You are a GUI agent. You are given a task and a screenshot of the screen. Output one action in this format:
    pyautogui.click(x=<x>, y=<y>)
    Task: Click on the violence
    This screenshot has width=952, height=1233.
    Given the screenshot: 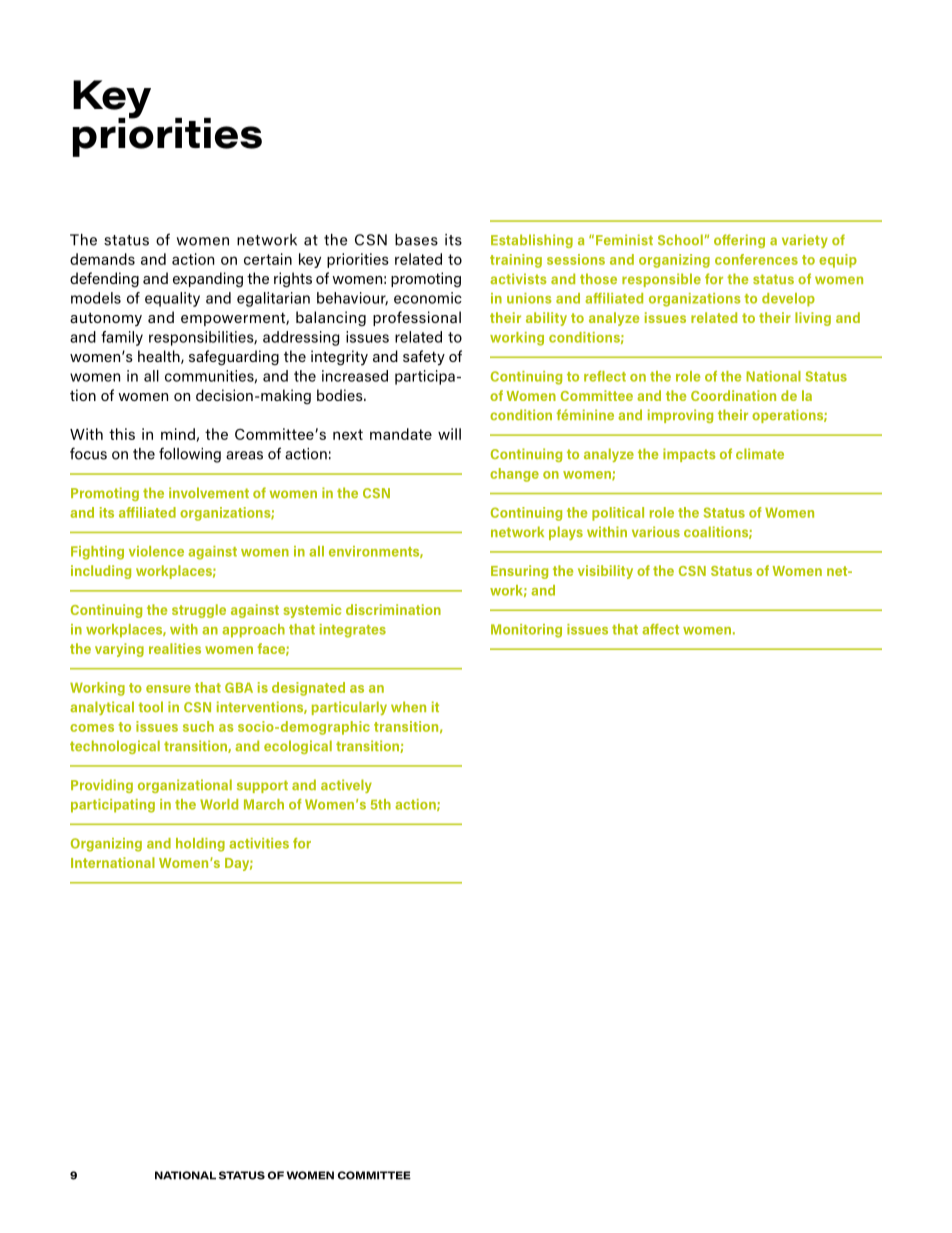 What is the action you would take?
    pyautogui.click(x=156, y=551)
